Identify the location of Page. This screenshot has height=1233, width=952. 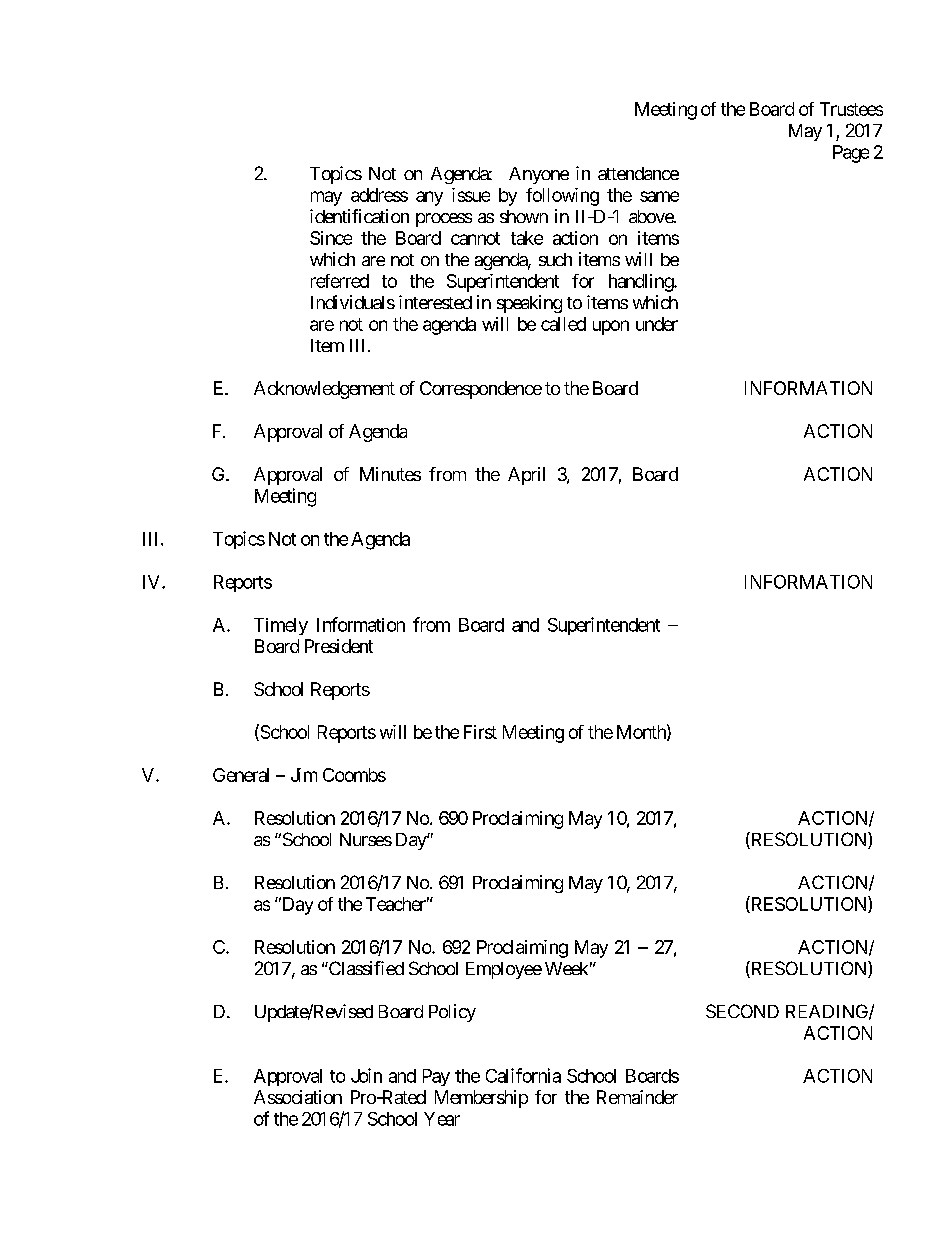
(851, 154).
